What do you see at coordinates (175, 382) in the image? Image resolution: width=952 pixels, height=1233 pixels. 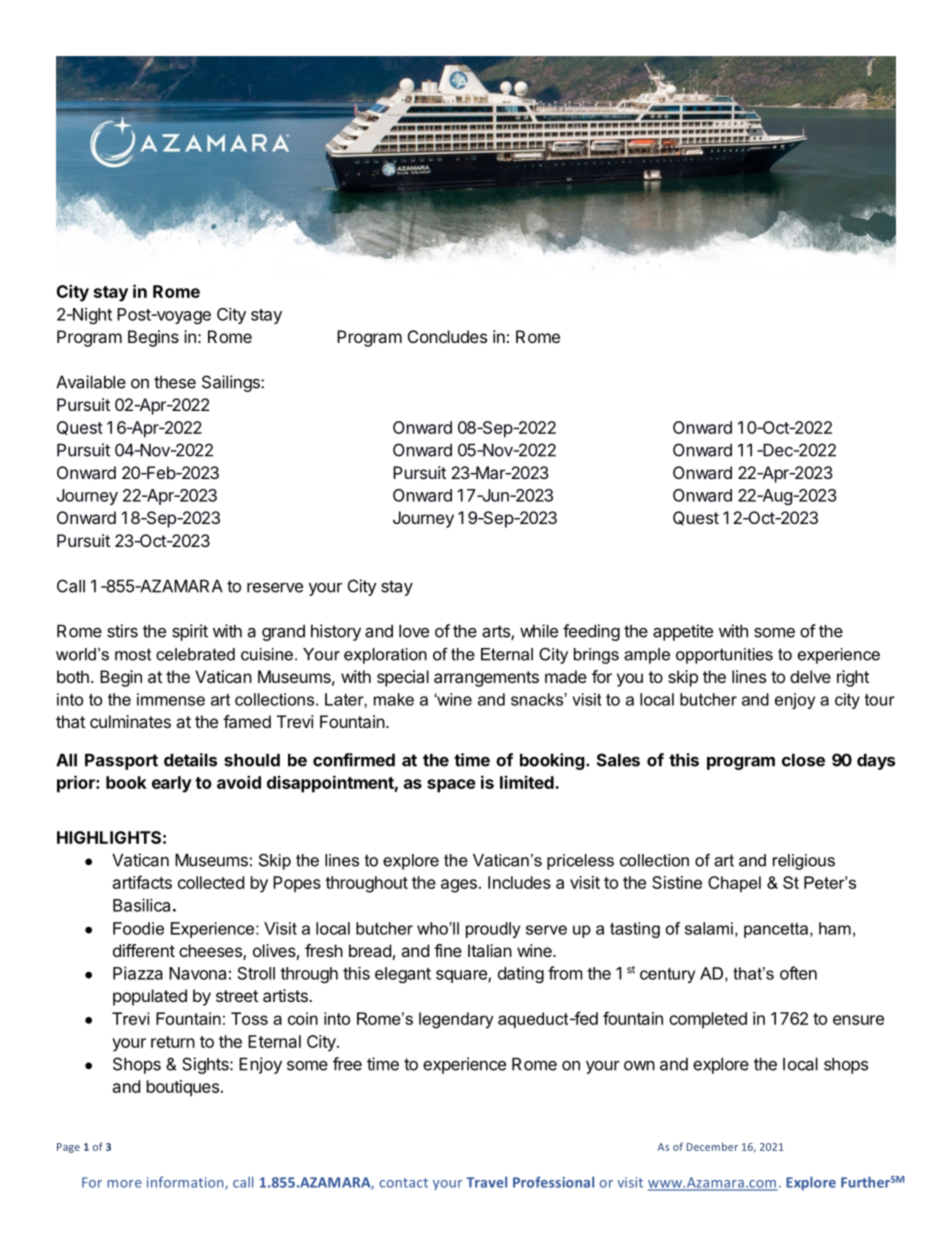 I see `these` at bounding box center [175, 382].
